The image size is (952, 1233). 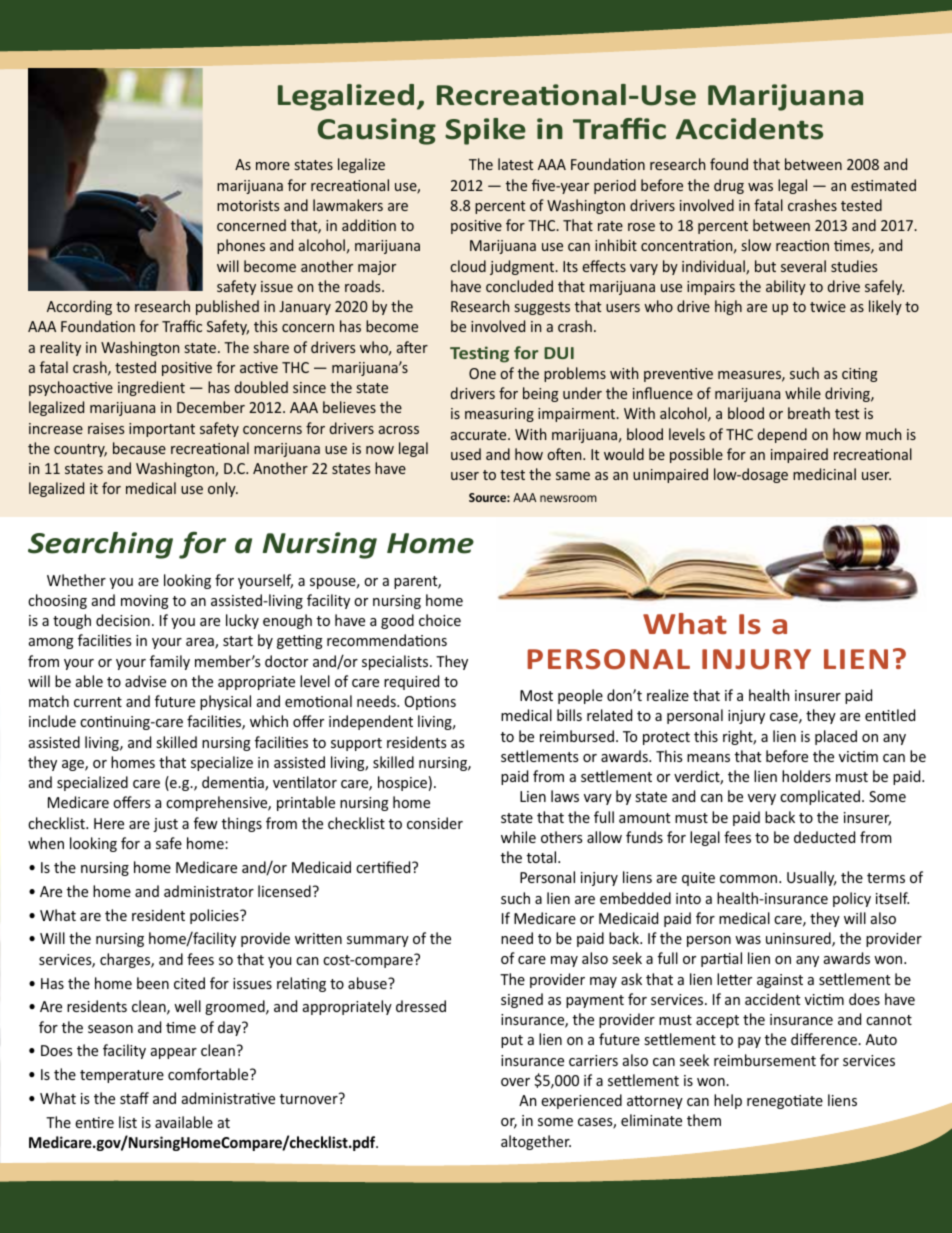 What do you see at coordinates (824, 474) in the screenshot?
I see `medicinal` at bounding box center [824, 474].
